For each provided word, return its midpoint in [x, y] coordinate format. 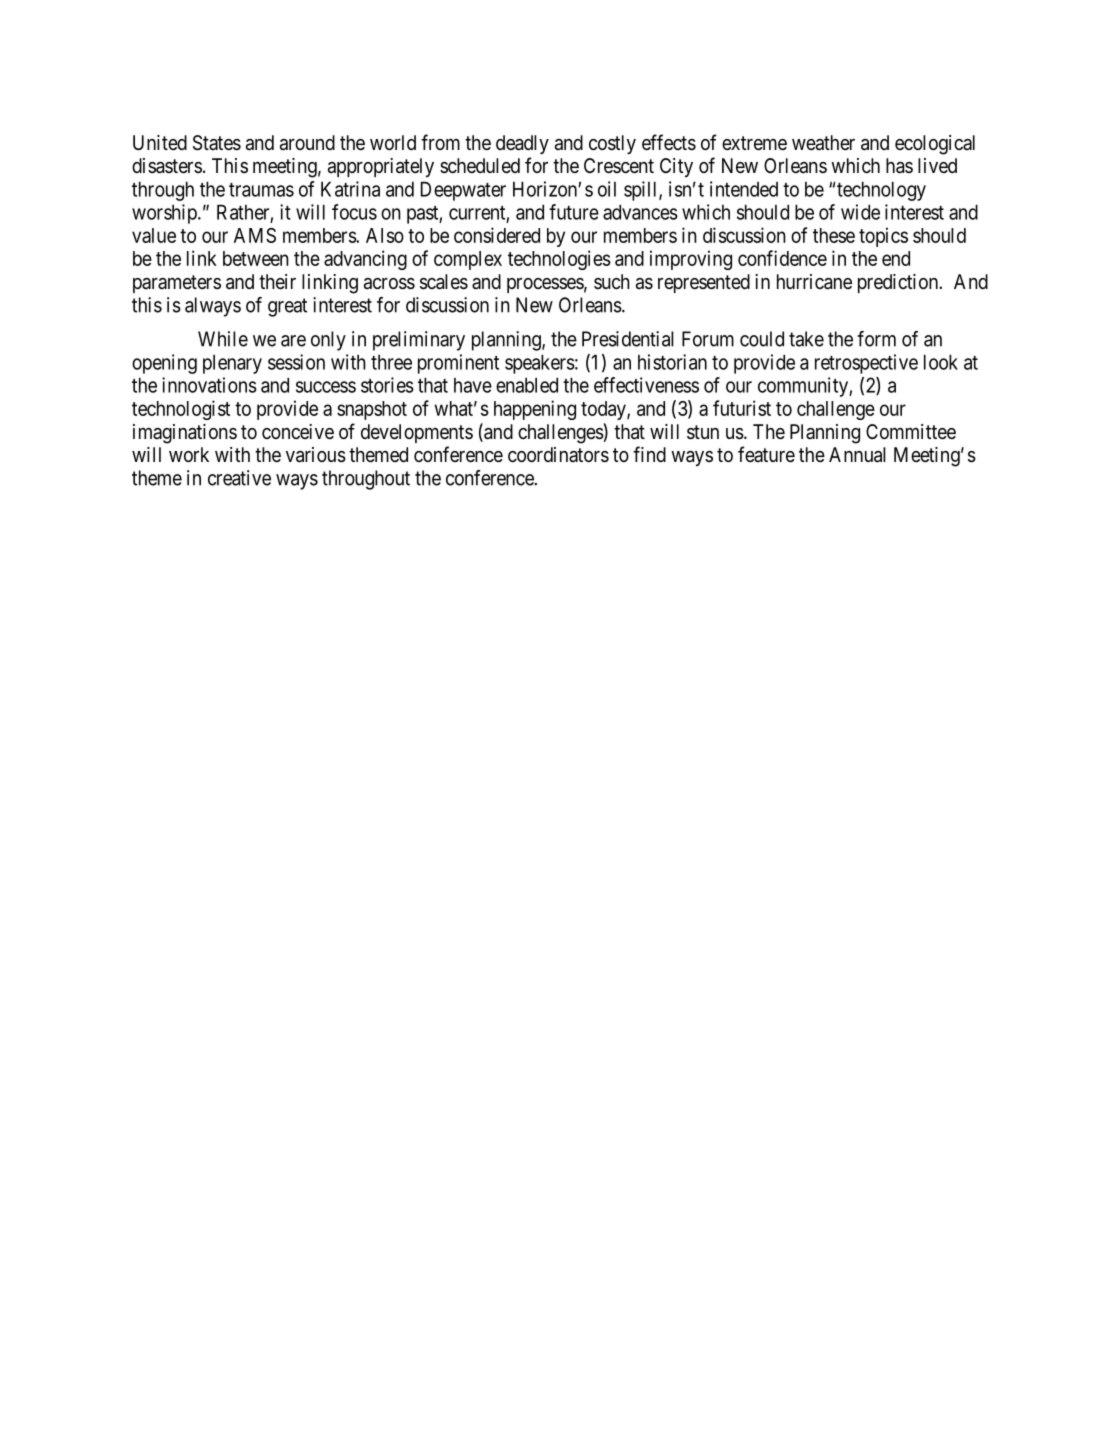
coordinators [558, 455]
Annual [857, 455]
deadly [522, 144]
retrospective [866, 364]
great [287, 307]
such [612, 281]
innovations [209, 385]
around [307, 143]
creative [239, 478]
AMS [255, 235]
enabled [527, 385]
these [834, 235]
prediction [899, 283]
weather [823, 143]
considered [497, 235]
